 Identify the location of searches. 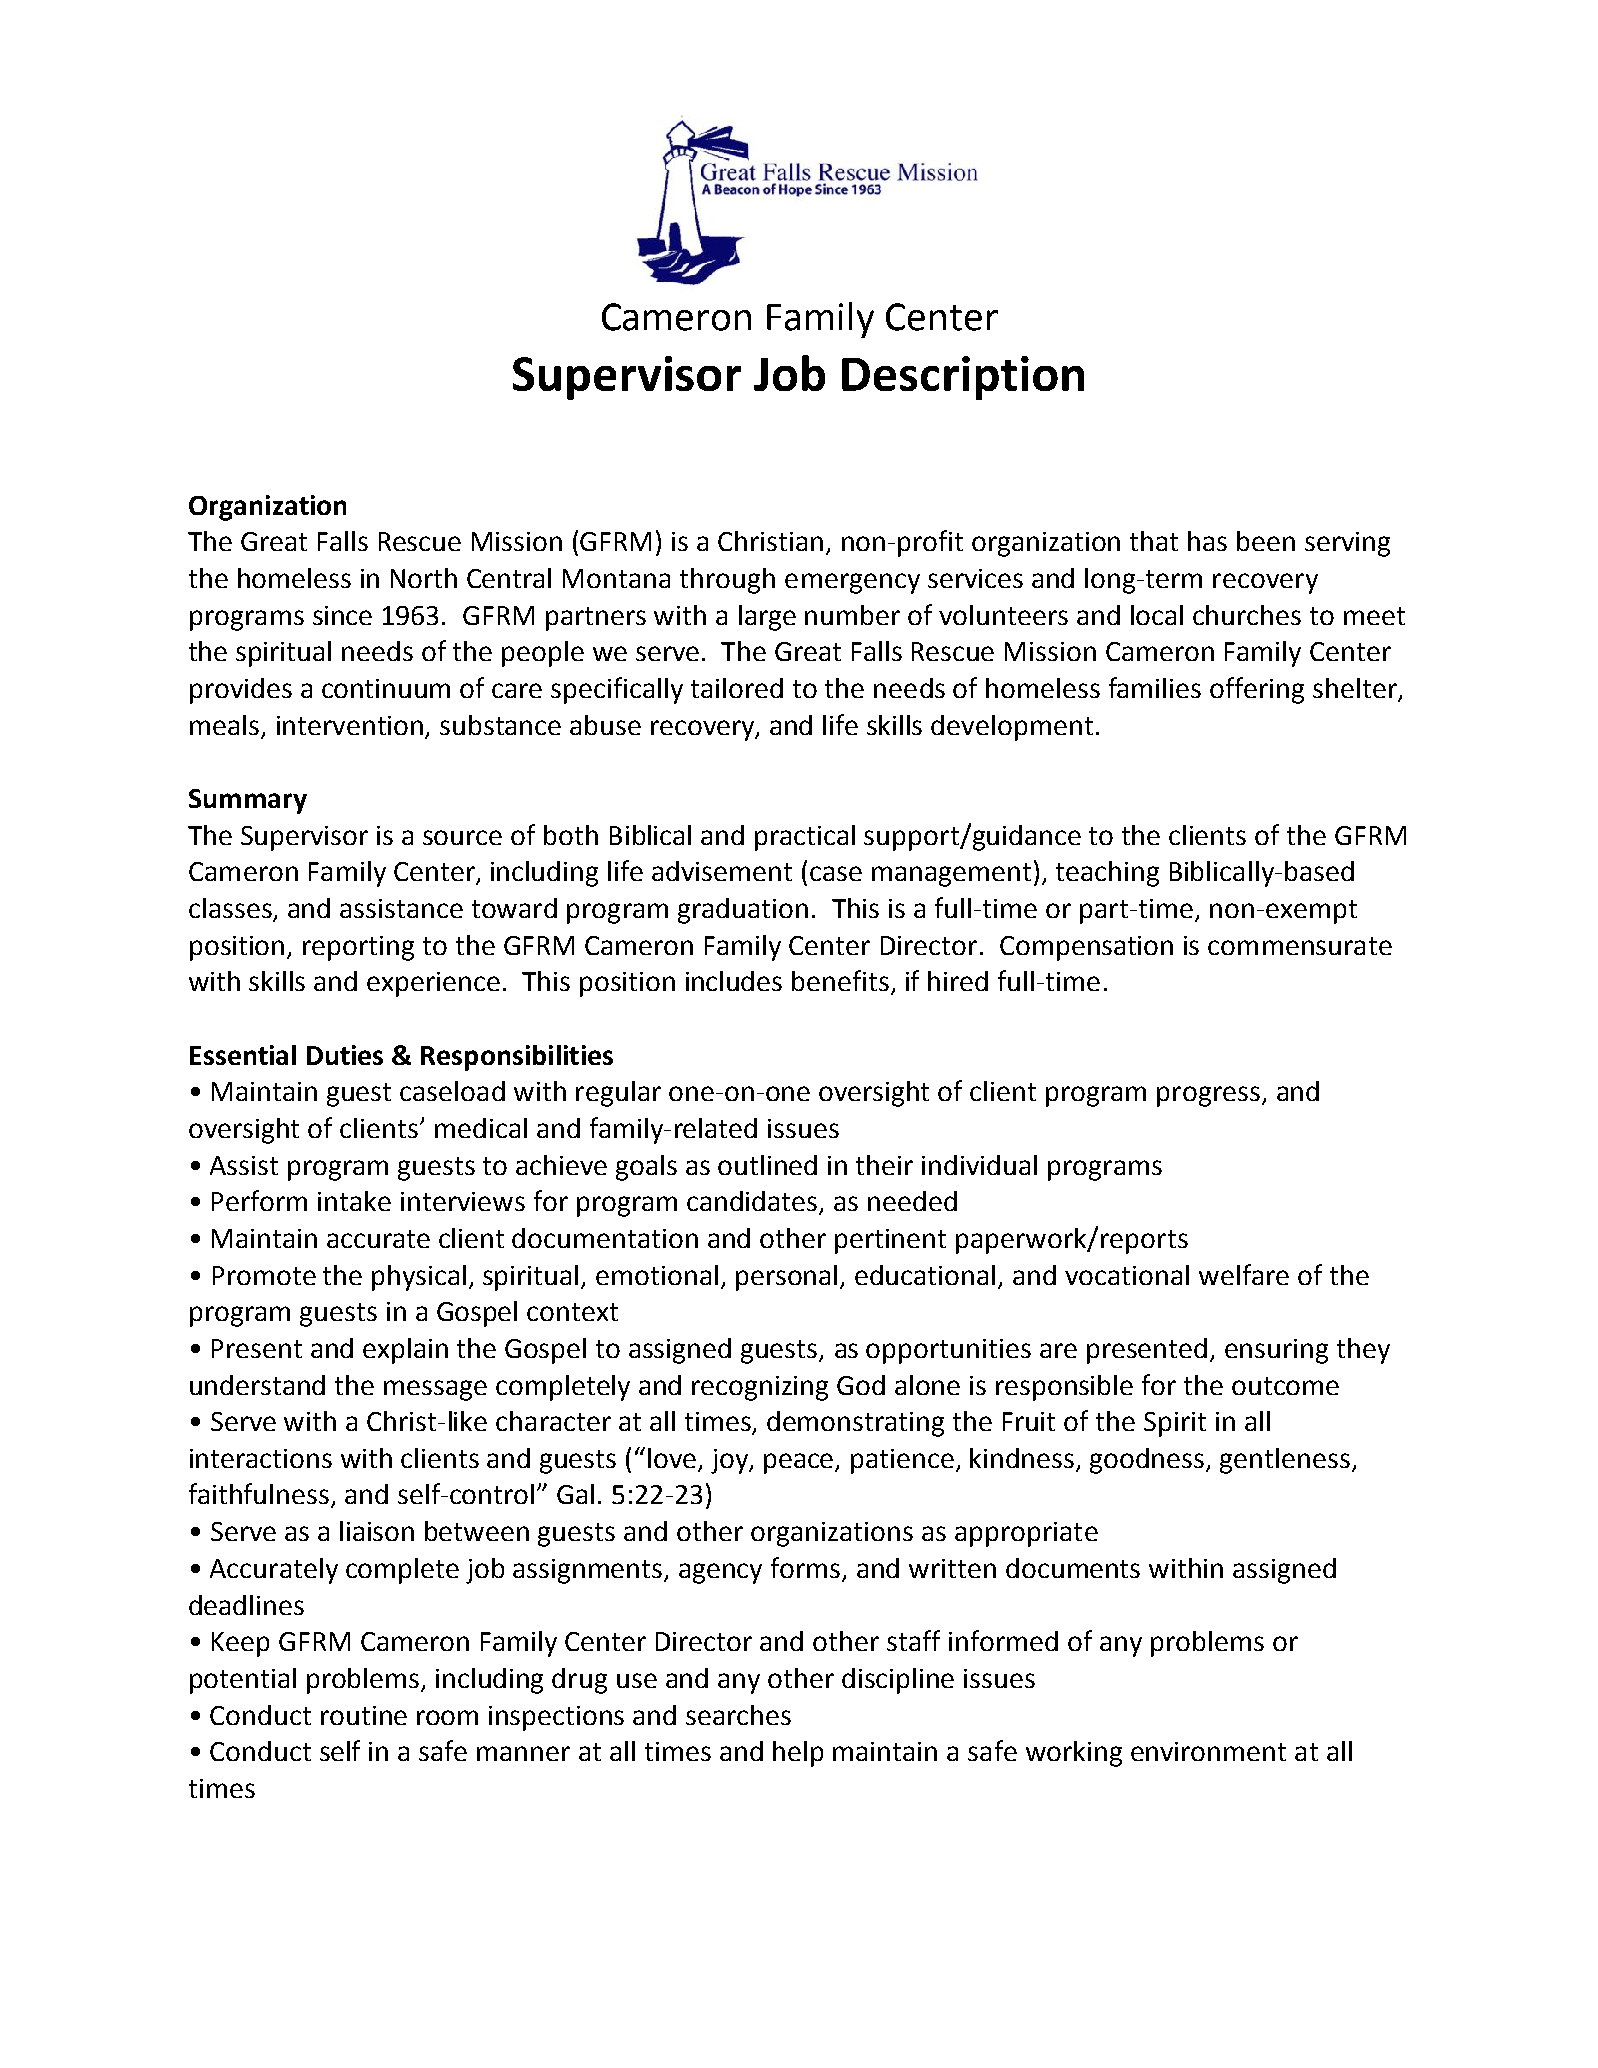
(738, 1715).
